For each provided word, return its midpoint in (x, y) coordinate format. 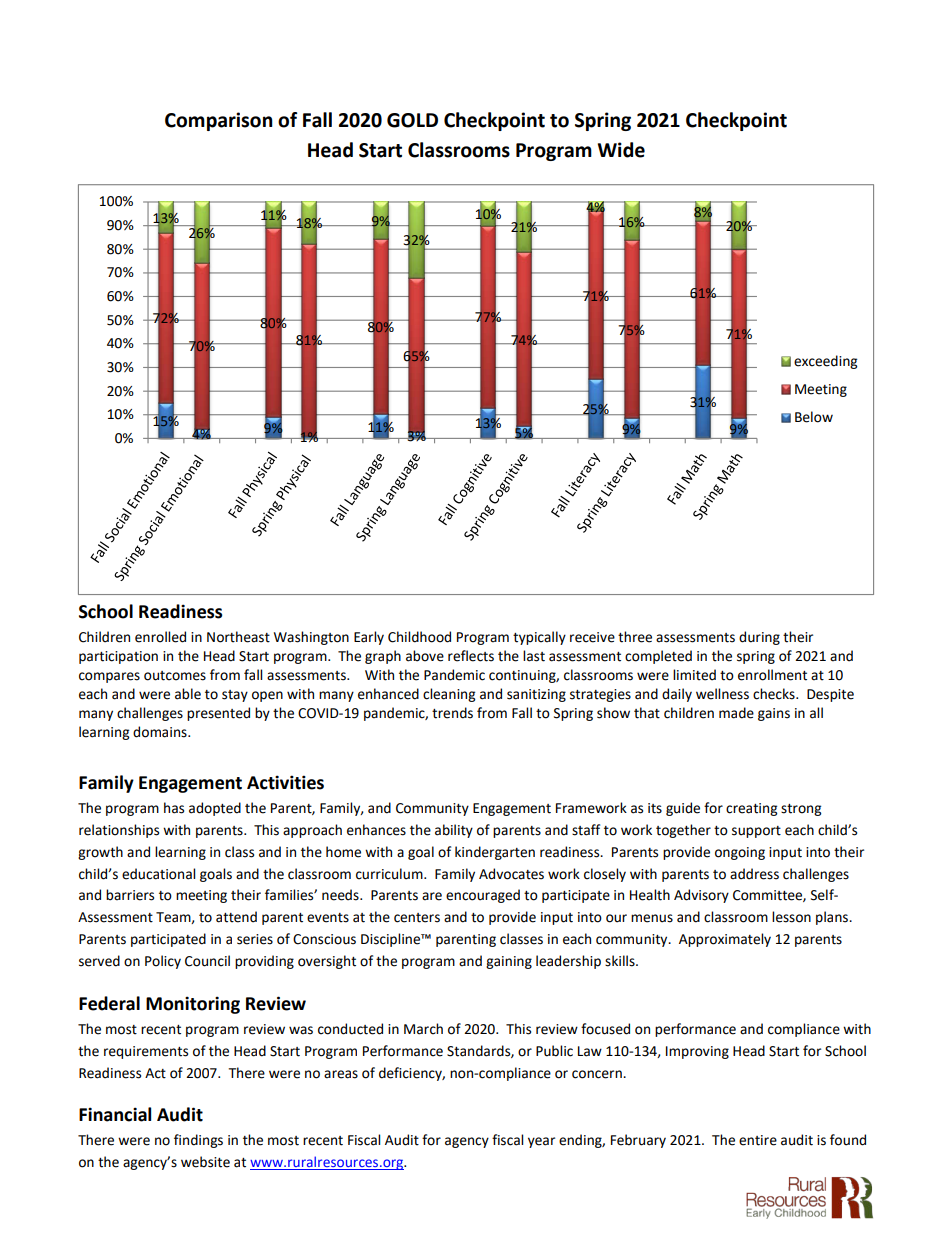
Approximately (725, 940)
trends (452, 713)
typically (539, 638)
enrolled (160, 637)
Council (207, 961)
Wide (621, 150)
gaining (509, 962)
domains (161, 732)
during (759, 638)
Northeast (238, 637)
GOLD (412, 120)
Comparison (219, 121)
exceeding (825, 362)
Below (814, 417)
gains (774, 714)
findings (198, 1141)
